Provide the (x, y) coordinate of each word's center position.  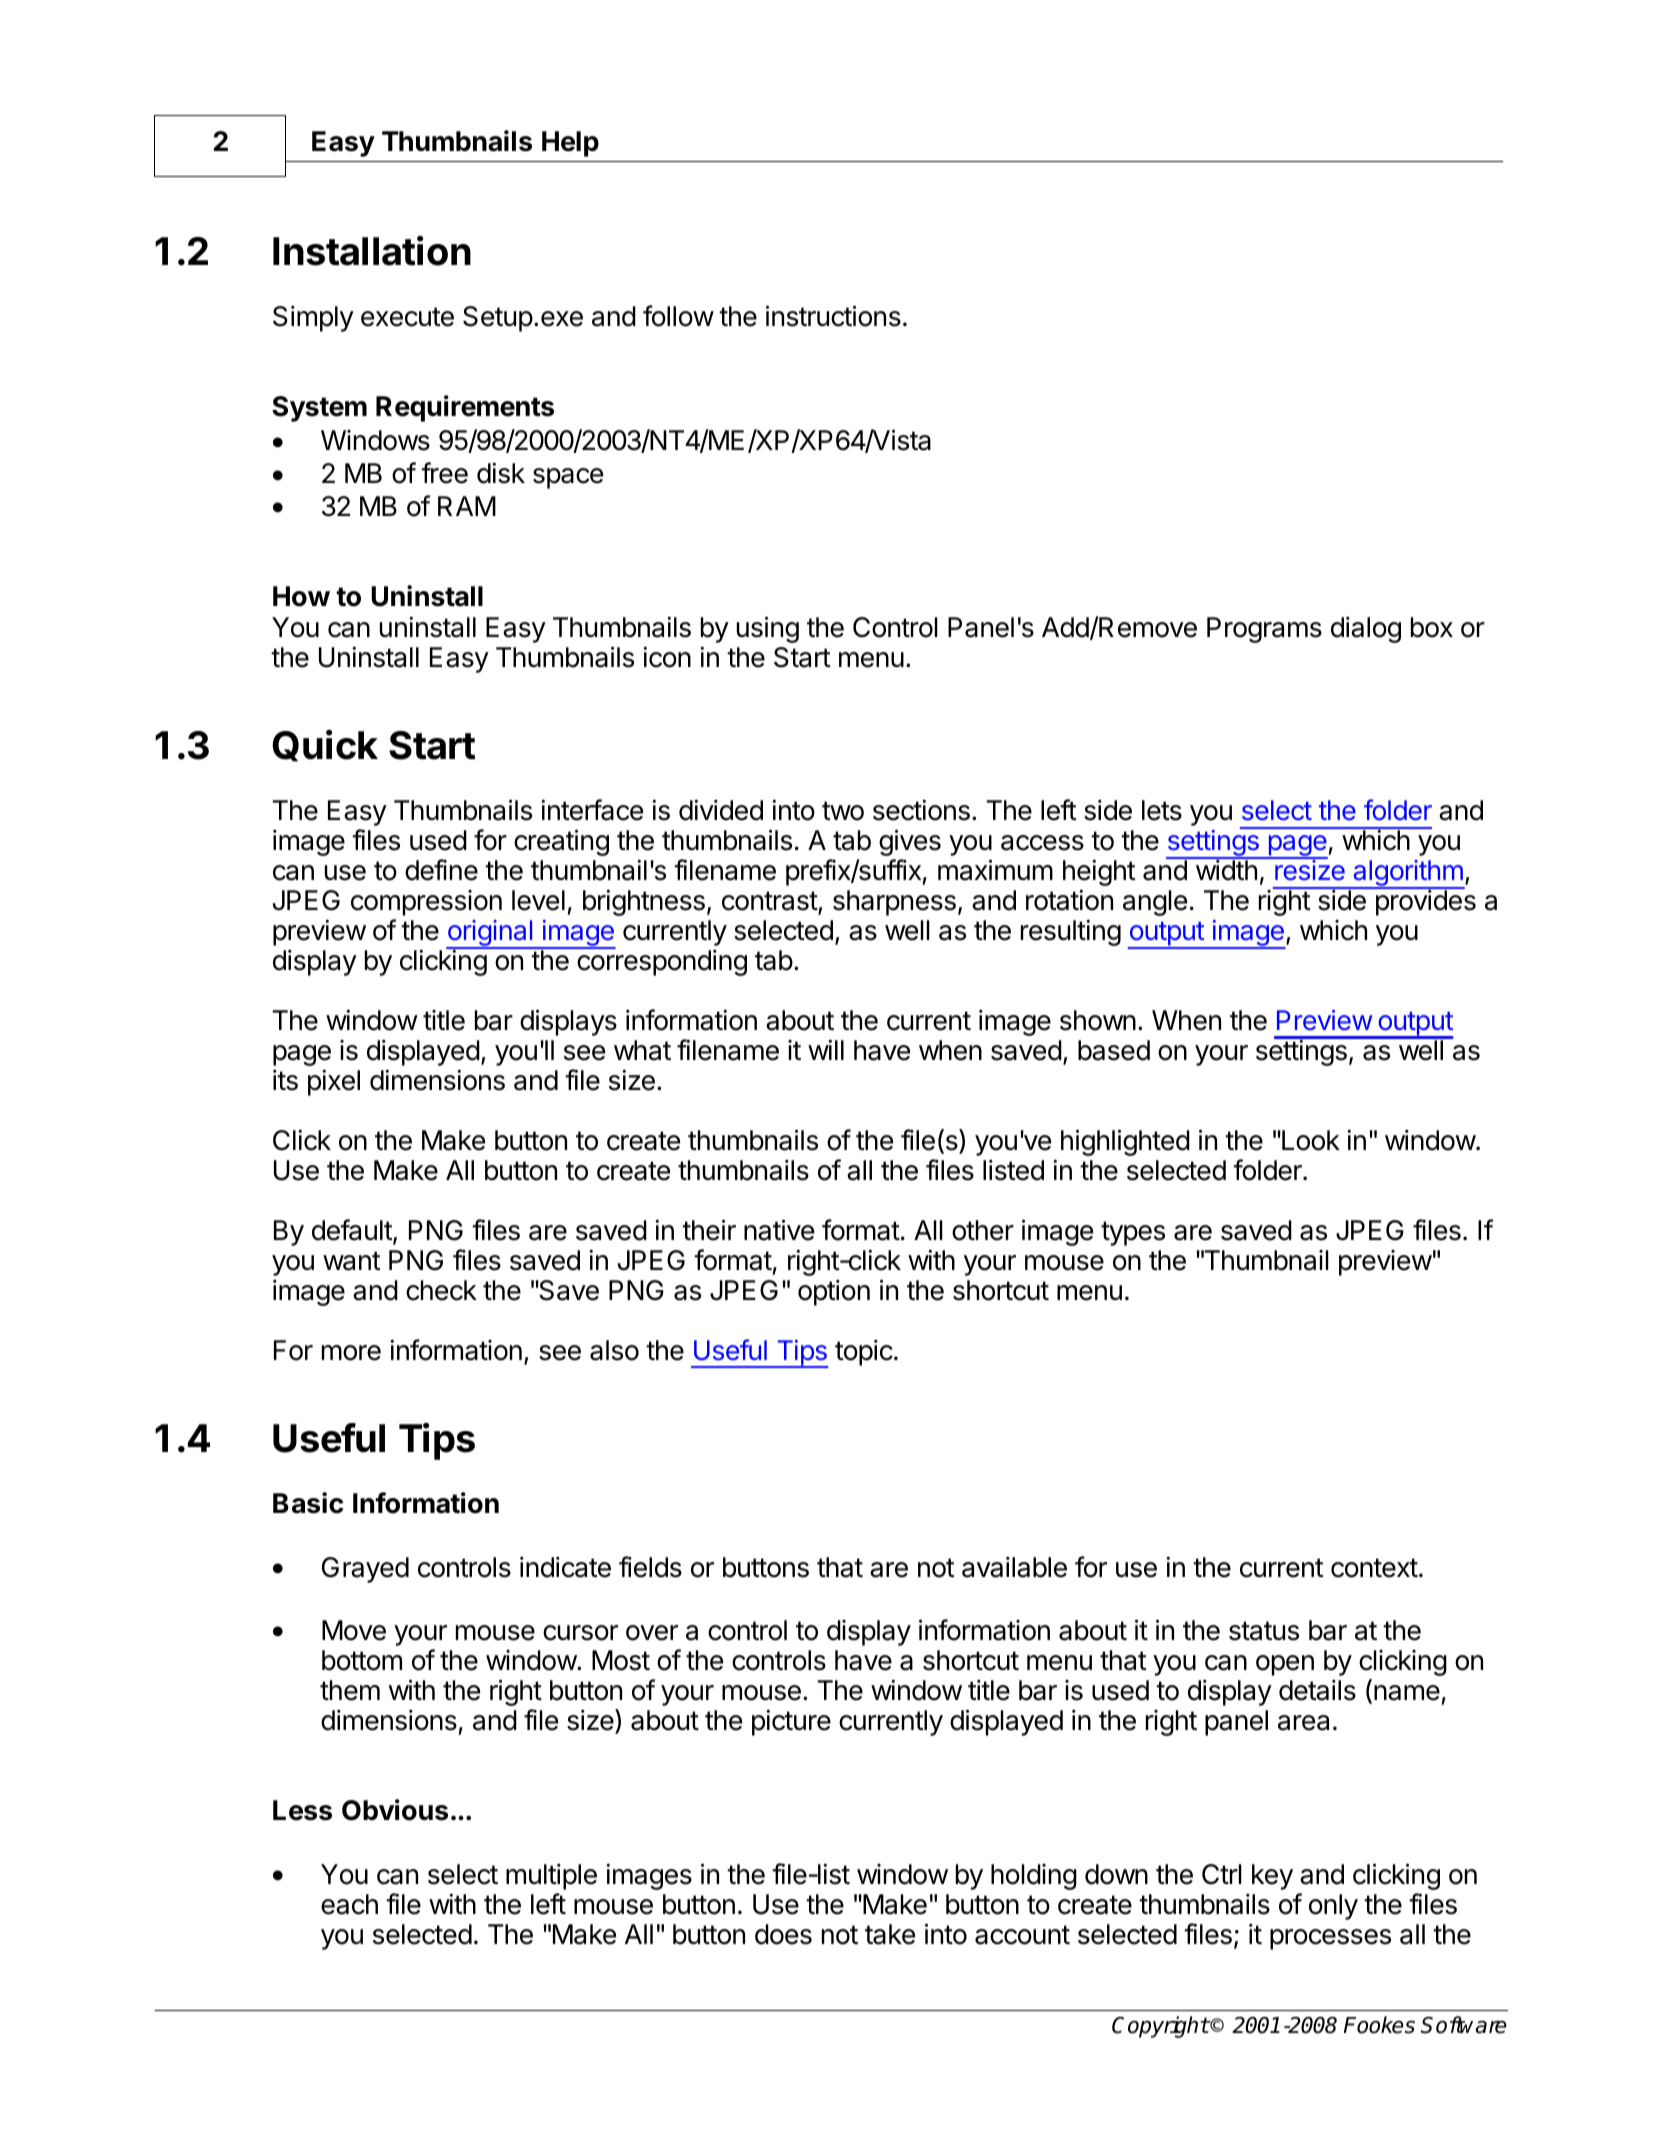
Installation (372, 250)
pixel (334, 1082)
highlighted (1125, 1142)
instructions (833, 316)
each (349, 1904)
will (826, 1049)
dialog (1366, 629)
